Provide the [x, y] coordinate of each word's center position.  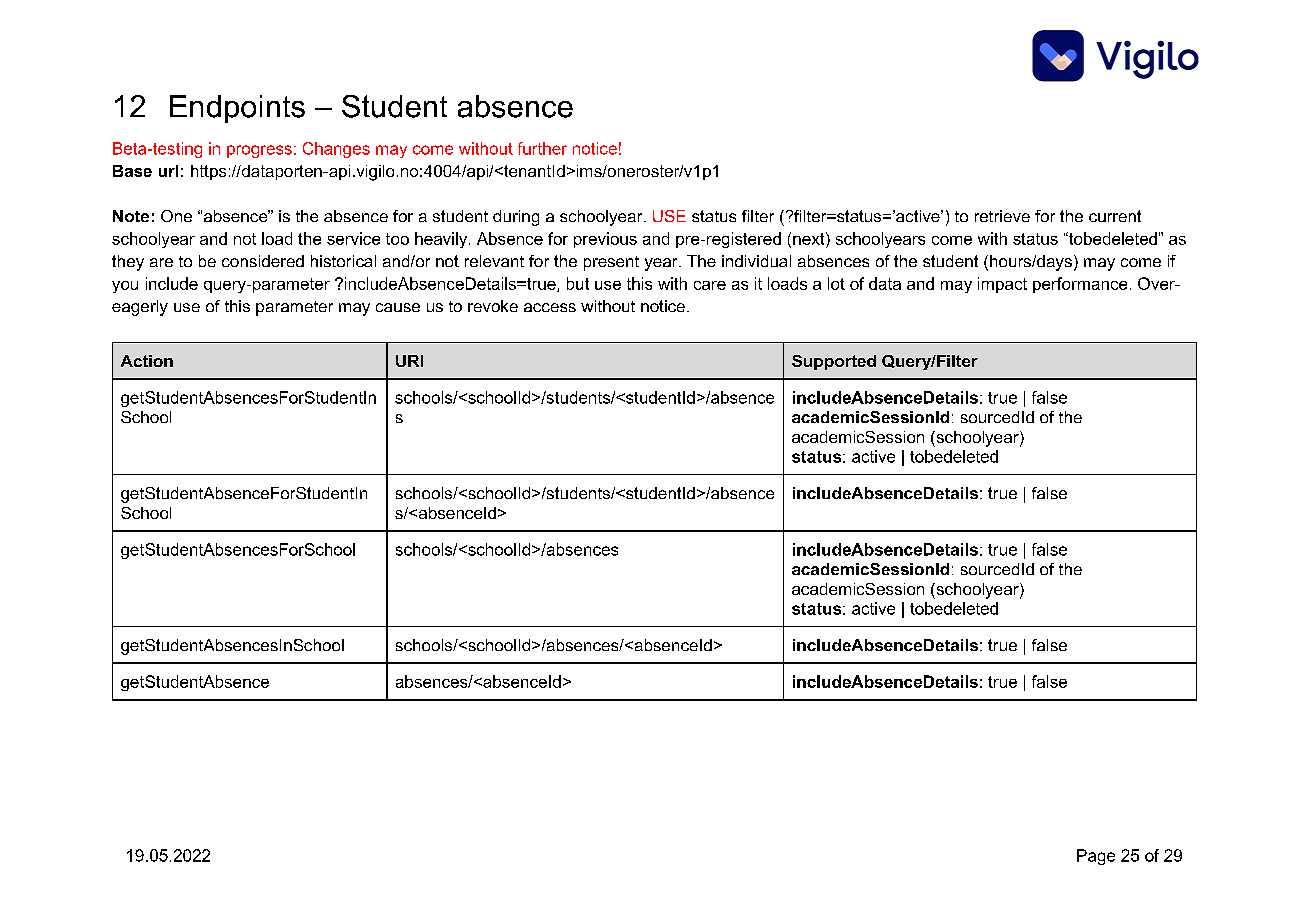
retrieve [1002, 216]
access [550, 307]
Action [147, 361]
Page [1096, 857]
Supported [834, 362]
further [542, 148]
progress [259, 151]
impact [1002, 285]
